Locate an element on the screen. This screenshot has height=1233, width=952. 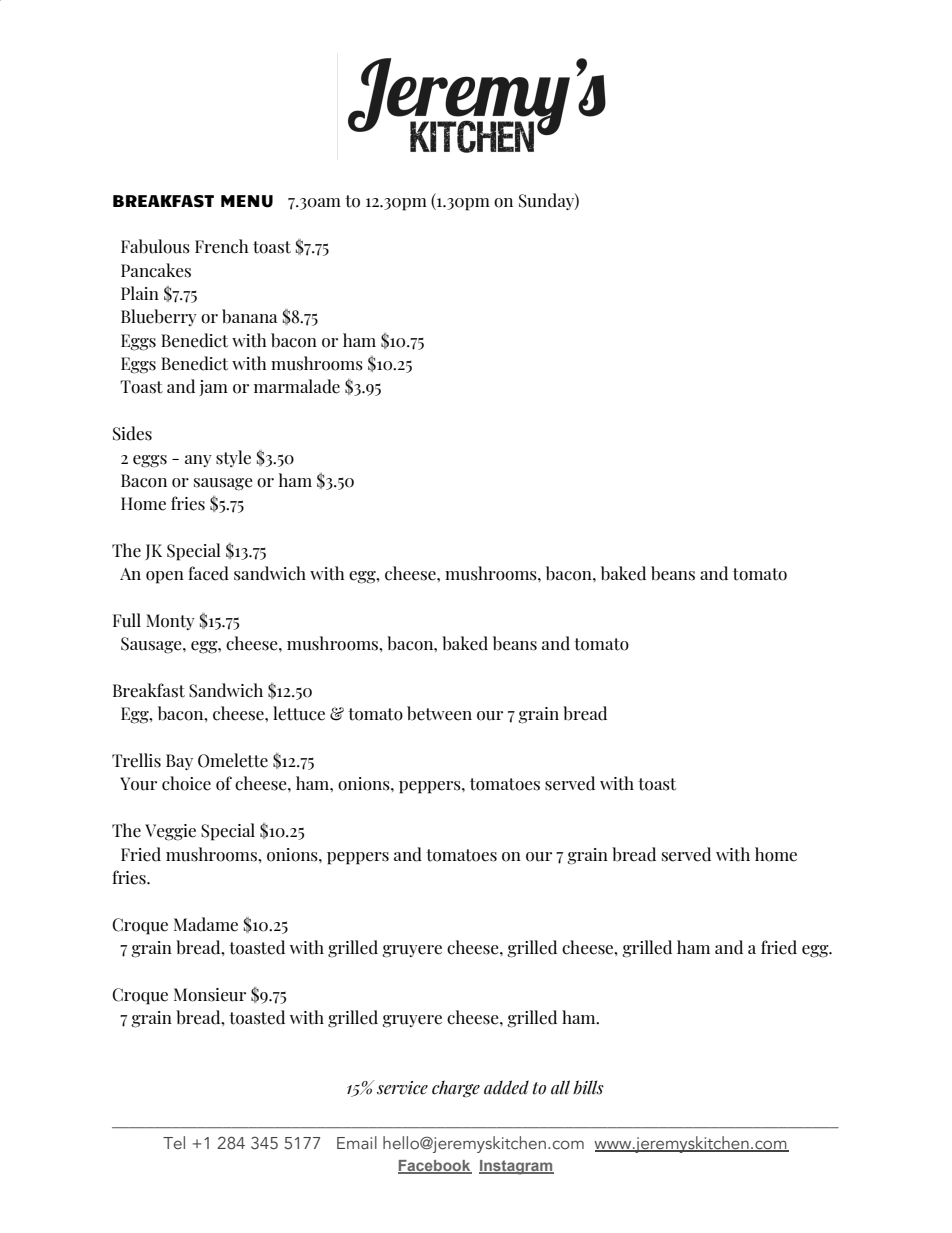
banana is located at coordinates (250, 316).
